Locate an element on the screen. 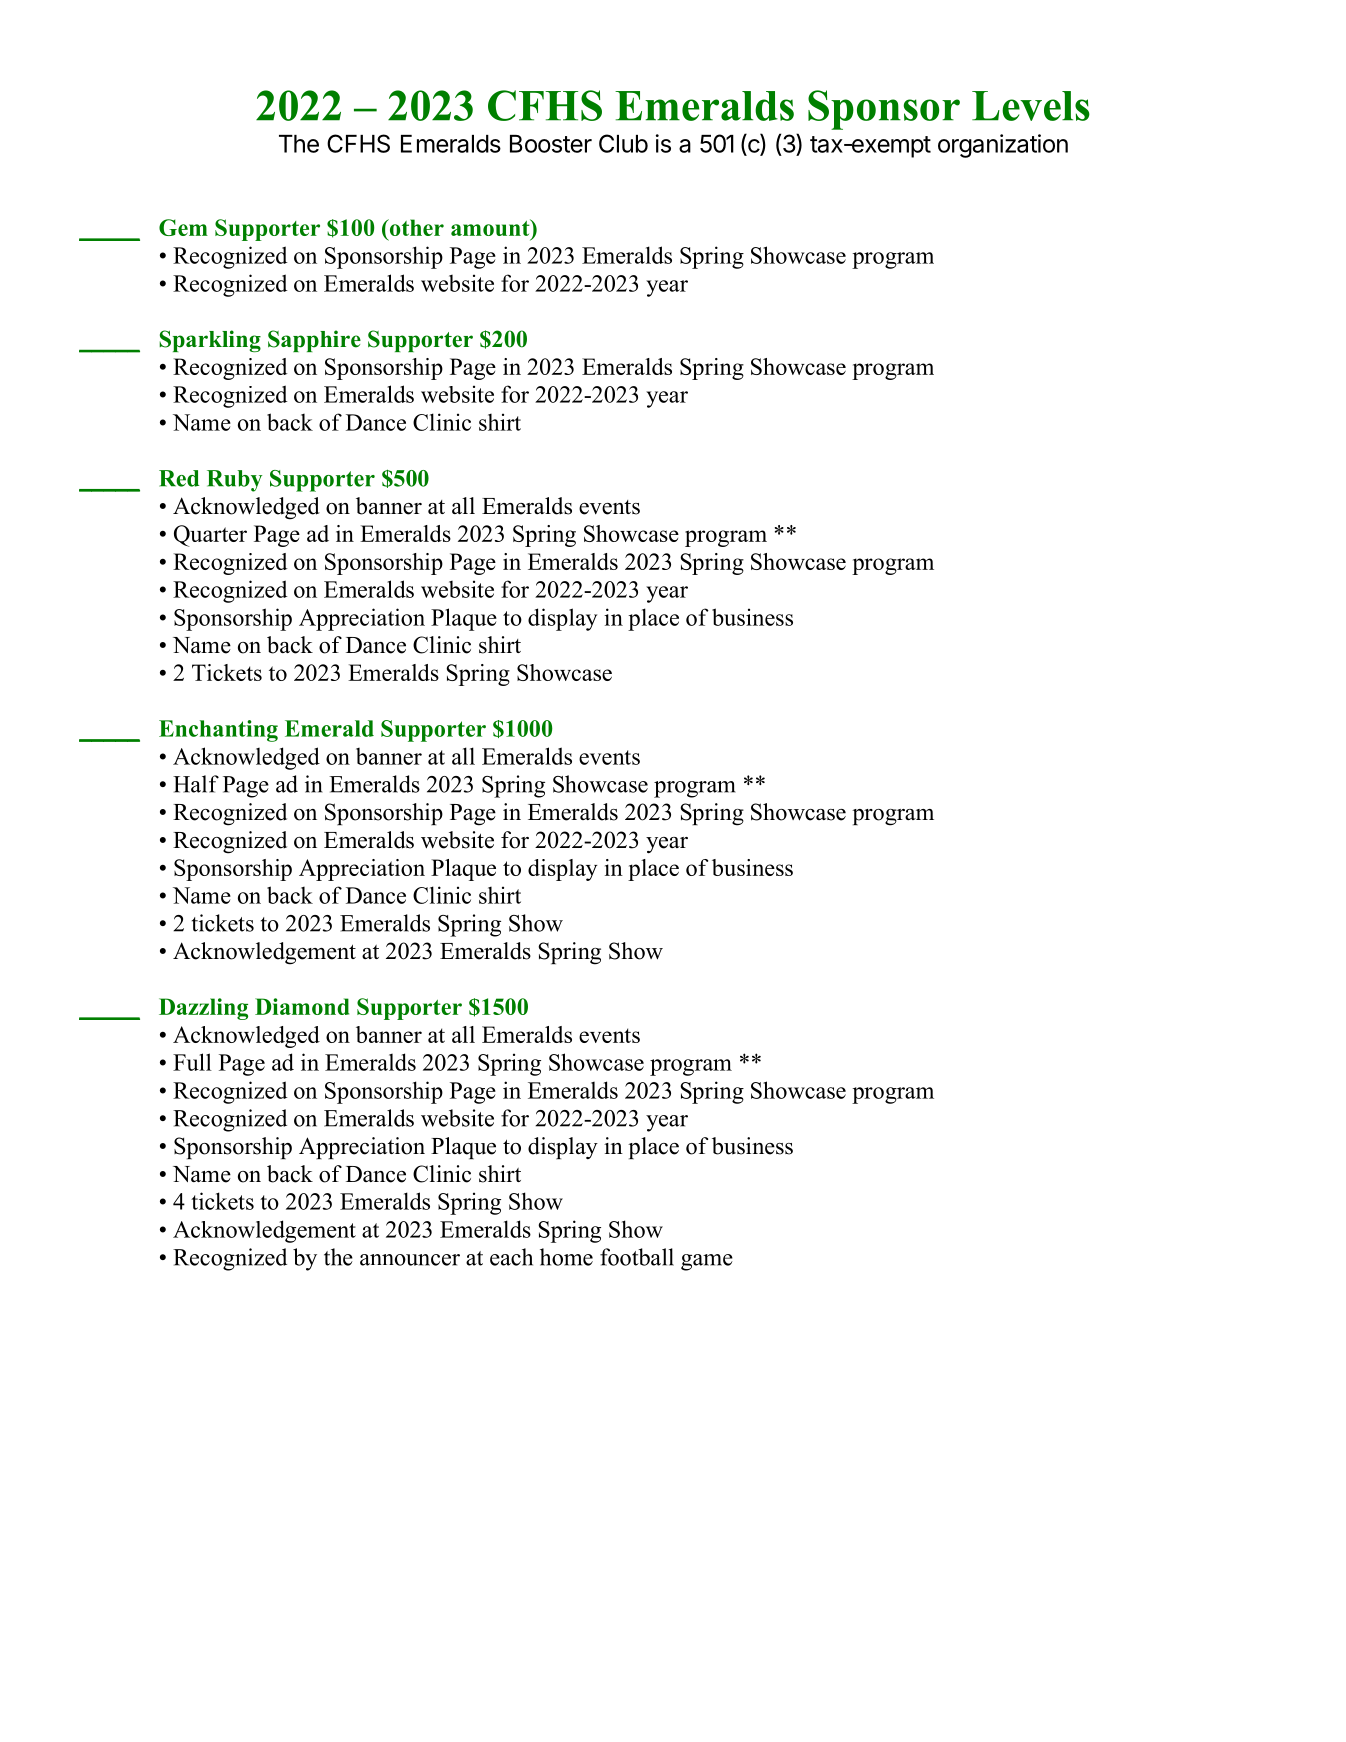 The height and width of the screenshot is (1742, 1346). announcer is located at coordinates (410, 1260).
